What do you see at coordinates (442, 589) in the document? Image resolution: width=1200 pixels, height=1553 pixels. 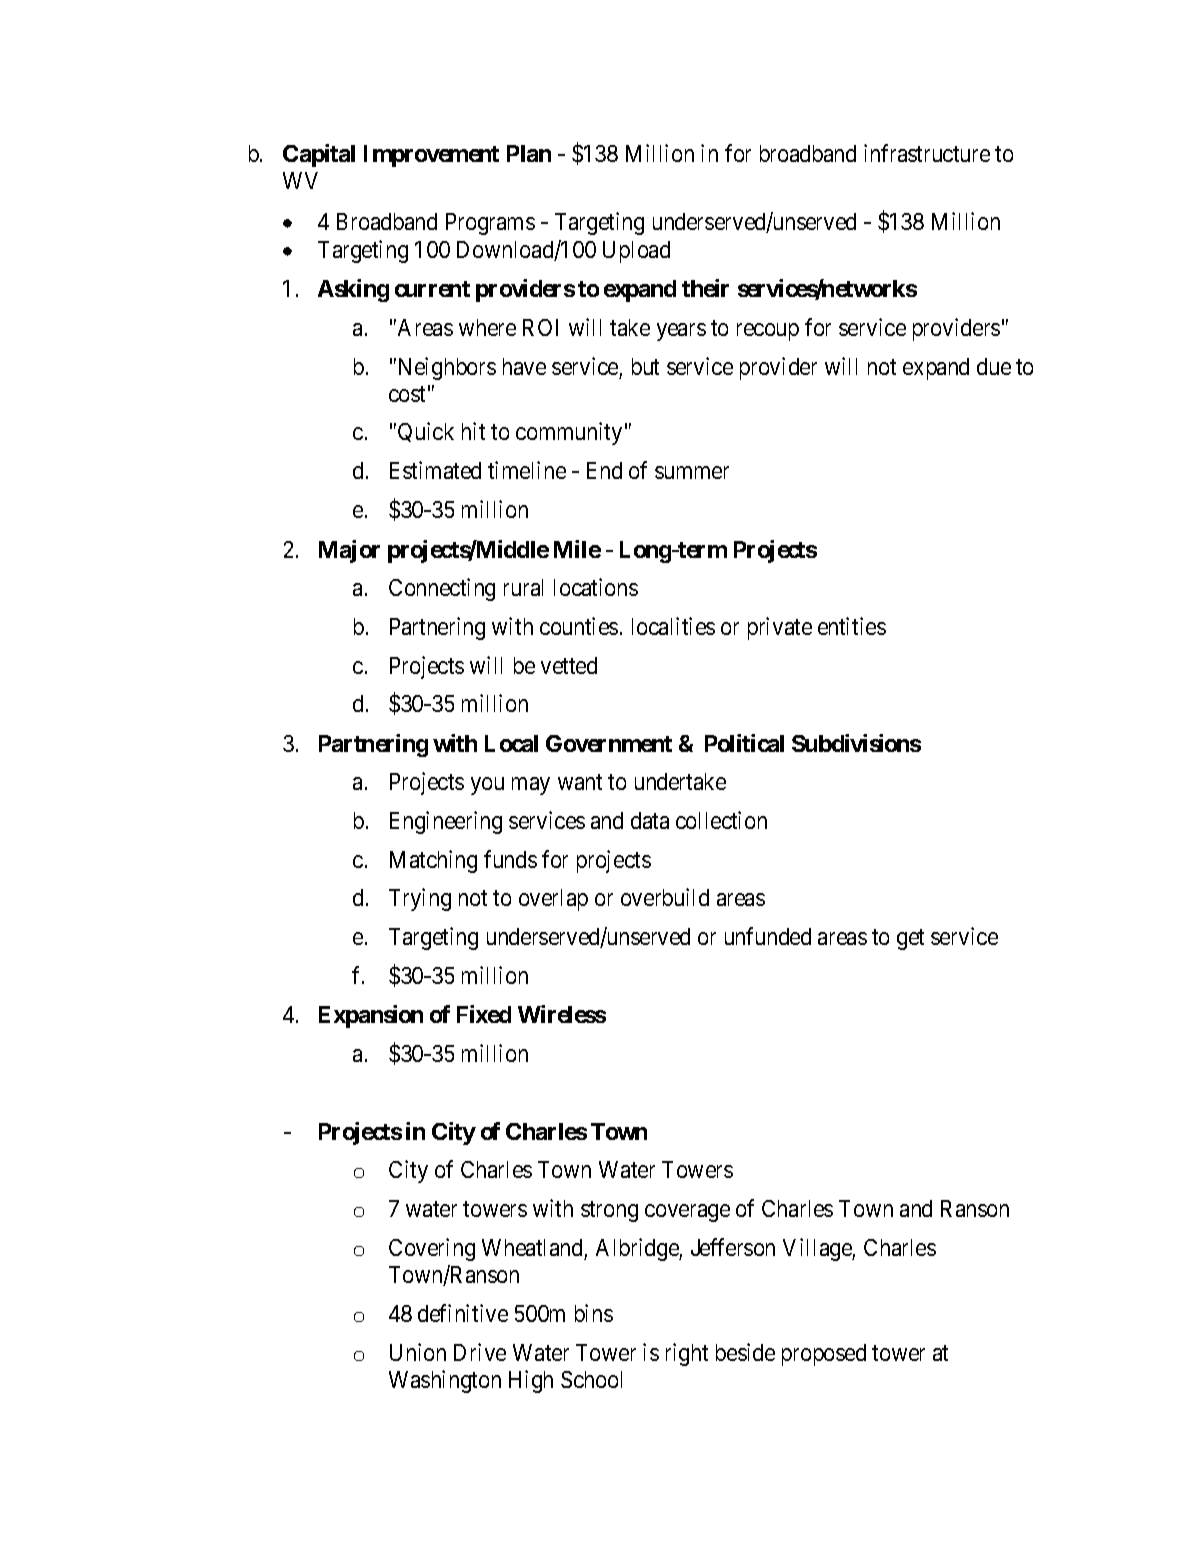 I see `Connecting` at bounding box center [442, 589].
